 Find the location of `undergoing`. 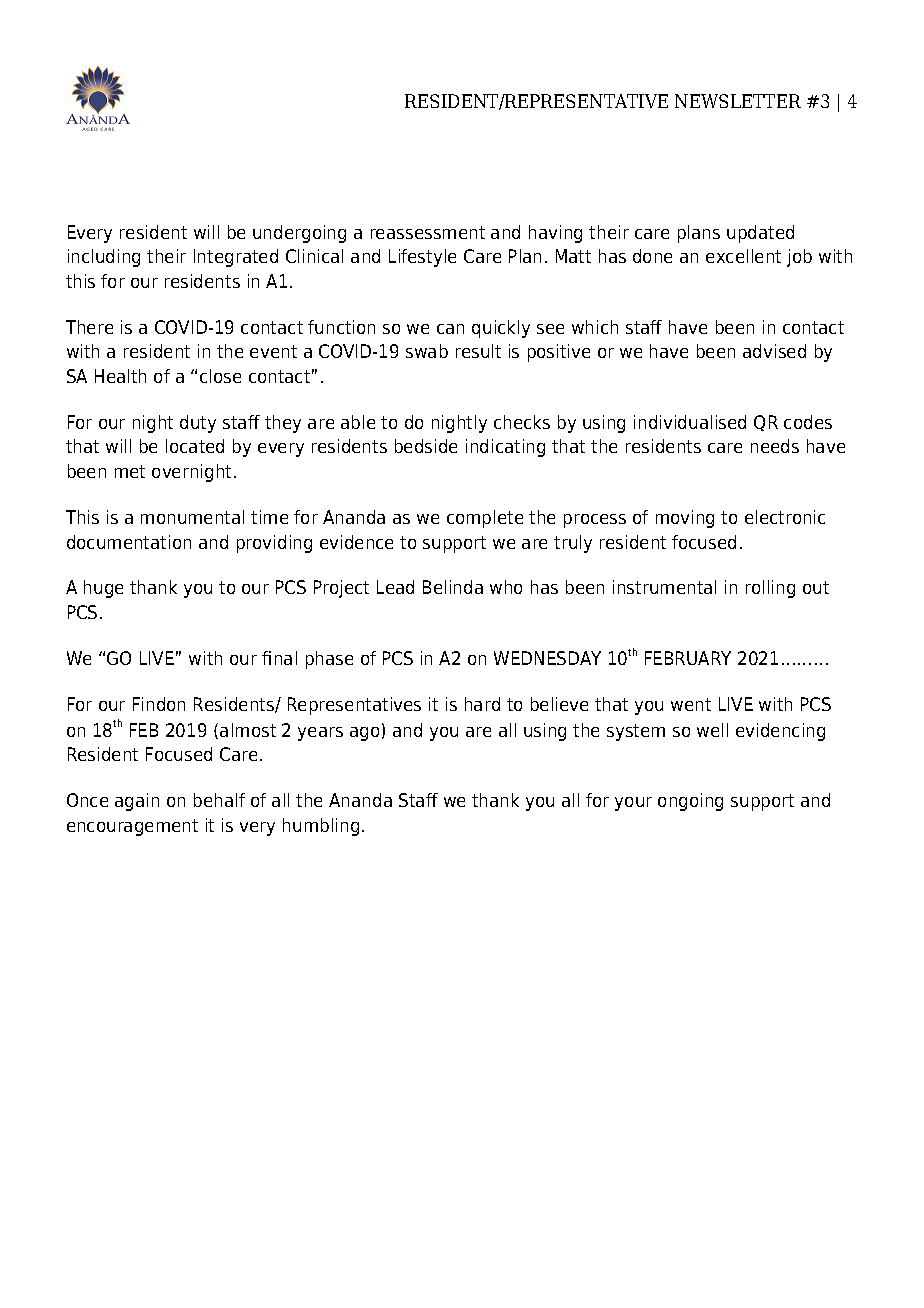

undergoing is located at coordinates (299, 234).
